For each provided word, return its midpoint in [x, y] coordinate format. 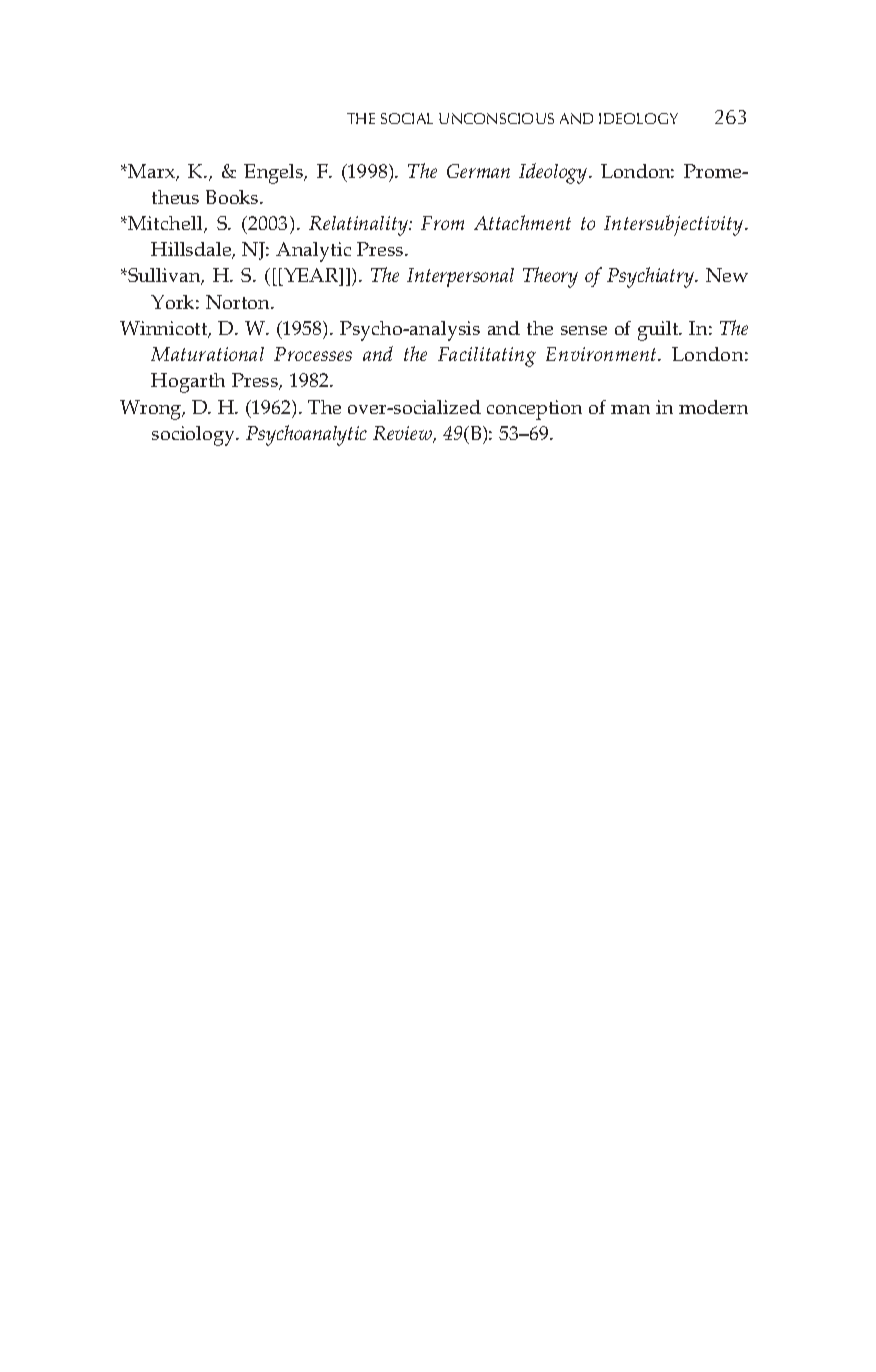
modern [713, 407]
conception [534, 410]
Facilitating [487, 357]
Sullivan [164, 276]
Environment [602, 354]
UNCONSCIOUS [496, 118]
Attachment [522, 222]
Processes [313, 354]
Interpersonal [460, 277]
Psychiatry [651, 277]
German [478, 171]
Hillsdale [192, 250]
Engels [275, 174]
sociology [195, 436]
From [442, 223]
